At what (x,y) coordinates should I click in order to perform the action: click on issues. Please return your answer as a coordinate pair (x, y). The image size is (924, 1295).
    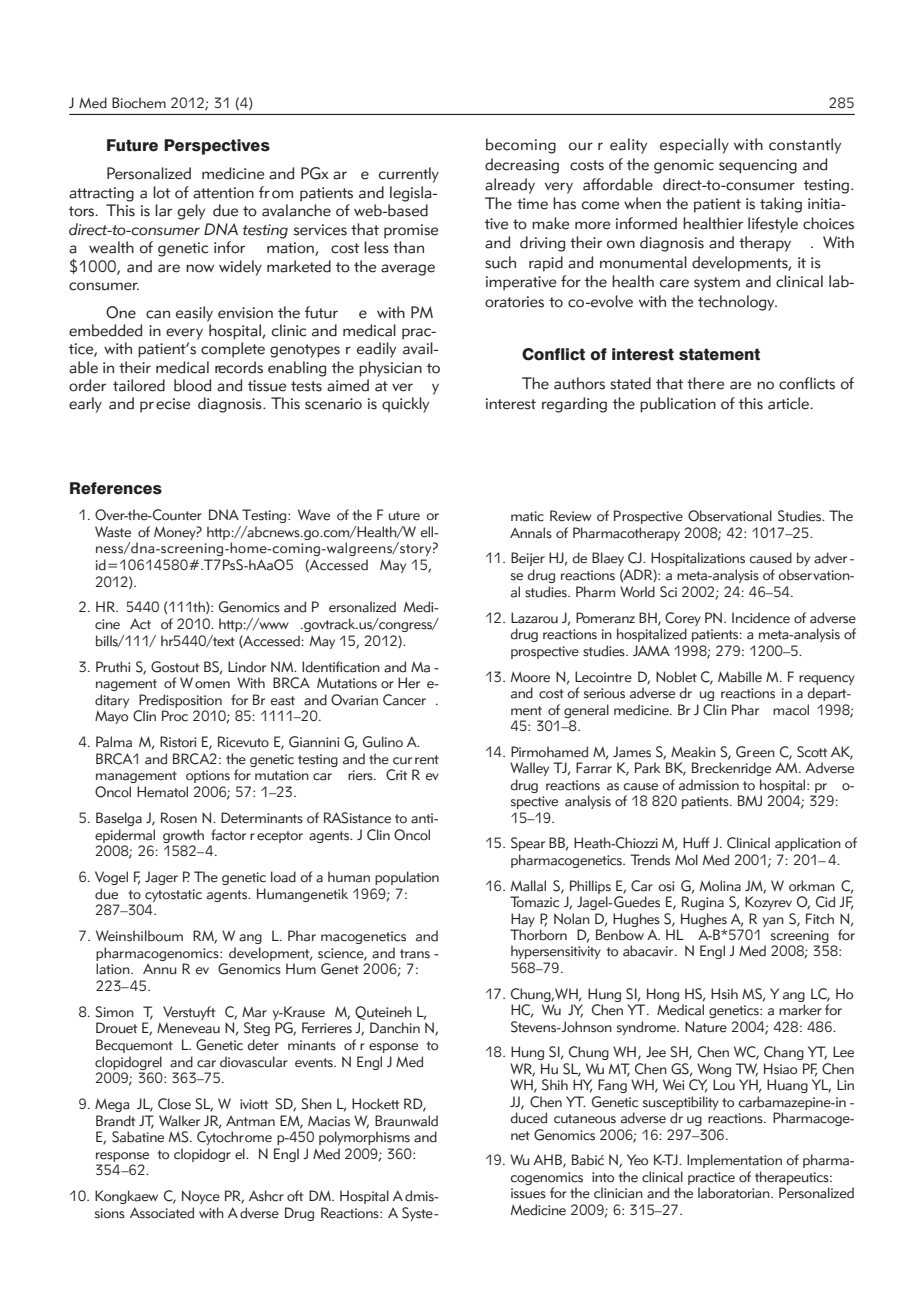
    Looking at the image, I should click on (528, 1193).
